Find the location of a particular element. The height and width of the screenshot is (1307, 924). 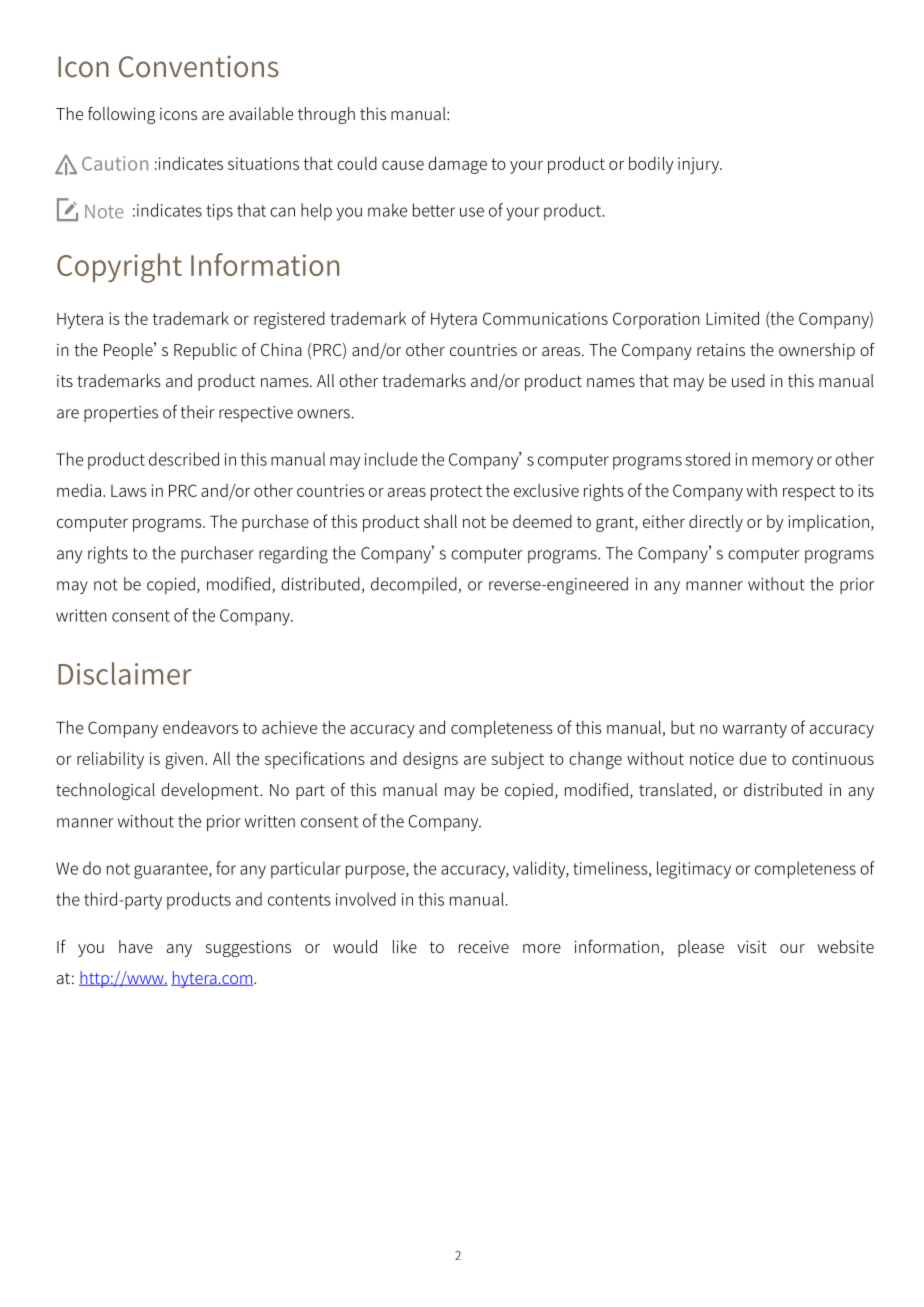

injury is located at coordinates (699, 165).
